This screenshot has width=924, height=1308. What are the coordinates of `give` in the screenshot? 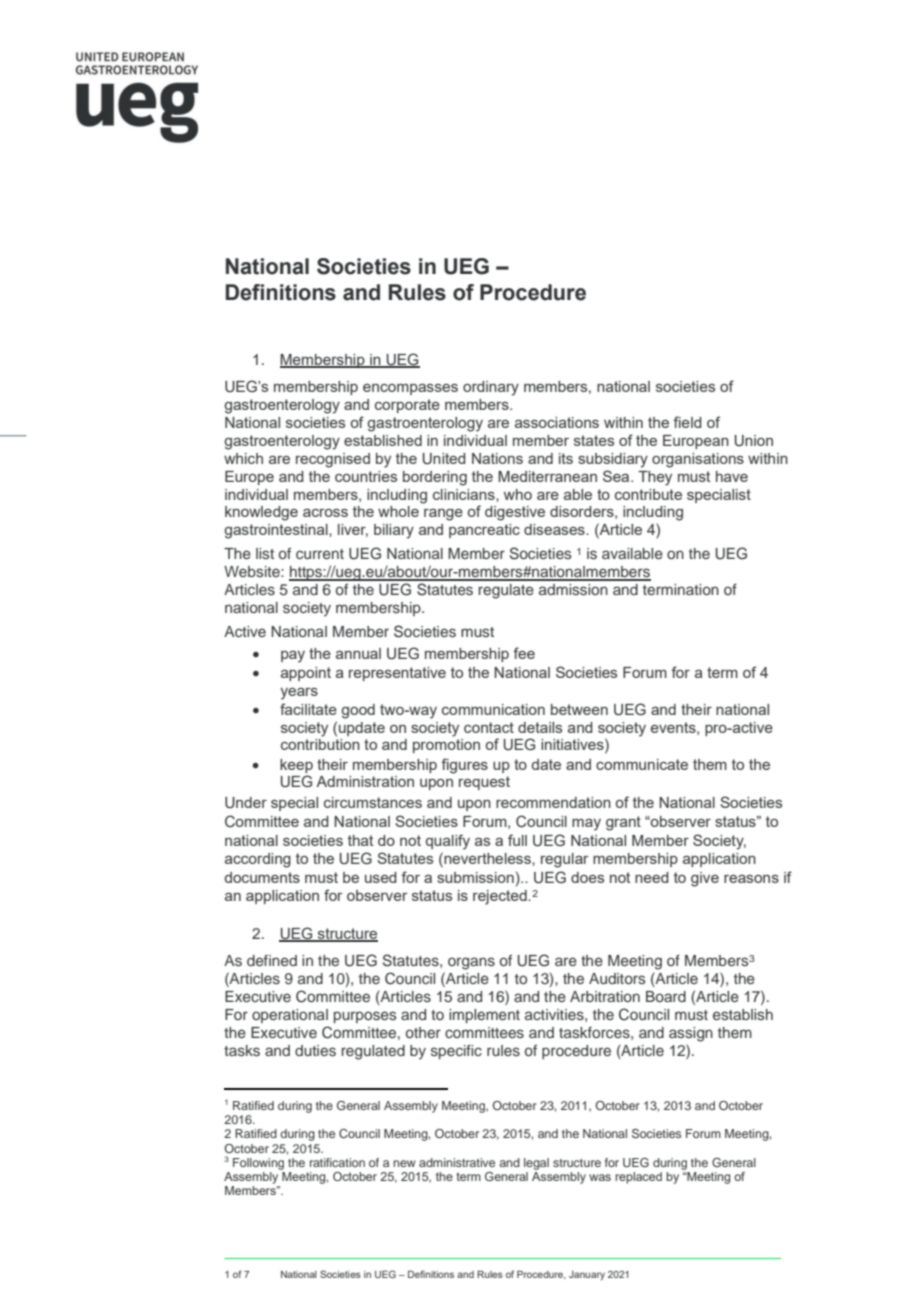 It's located at (705, 879).
